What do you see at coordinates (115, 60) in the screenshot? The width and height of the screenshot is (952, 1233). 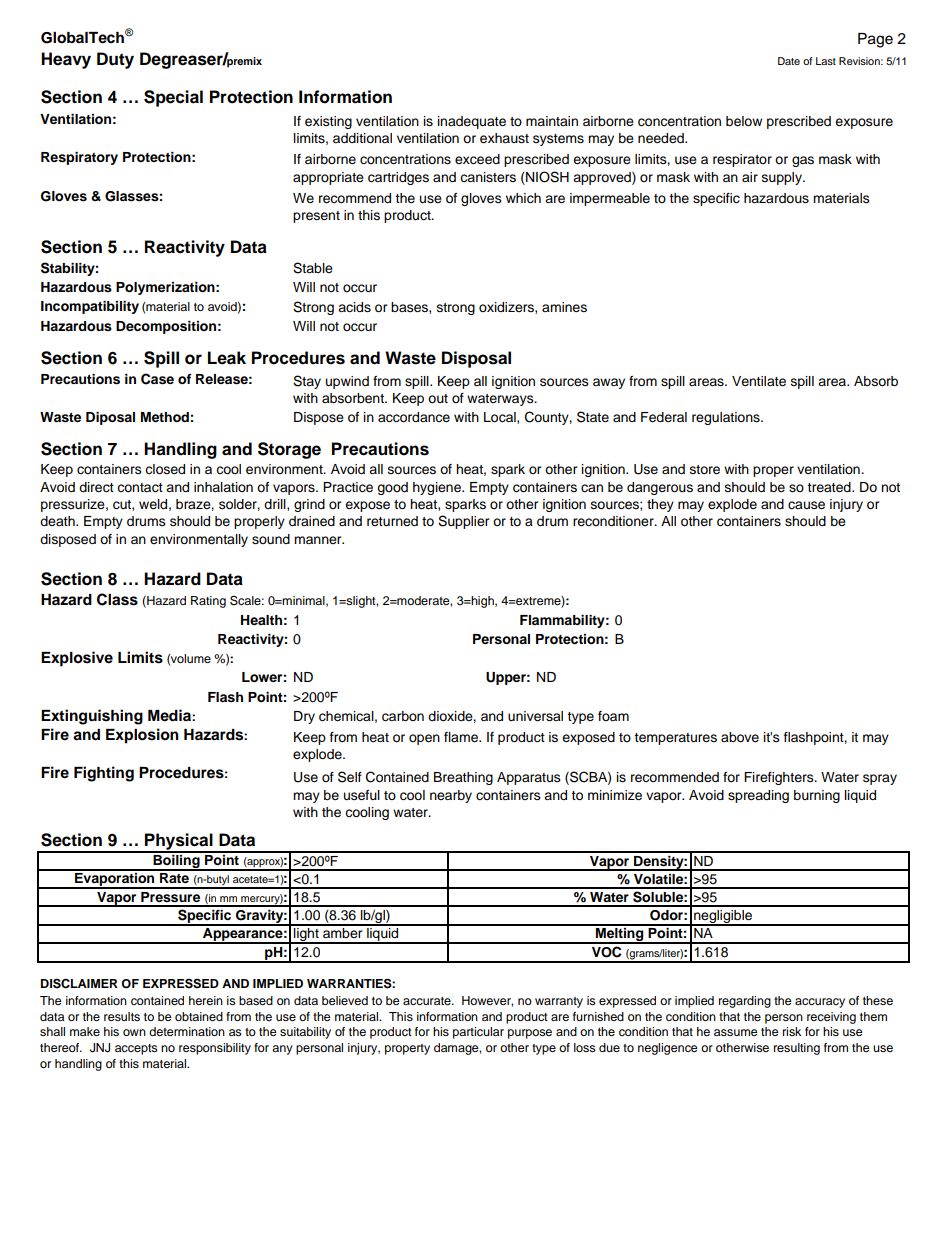 I see `Duty` at bounding box center [115, 60].
